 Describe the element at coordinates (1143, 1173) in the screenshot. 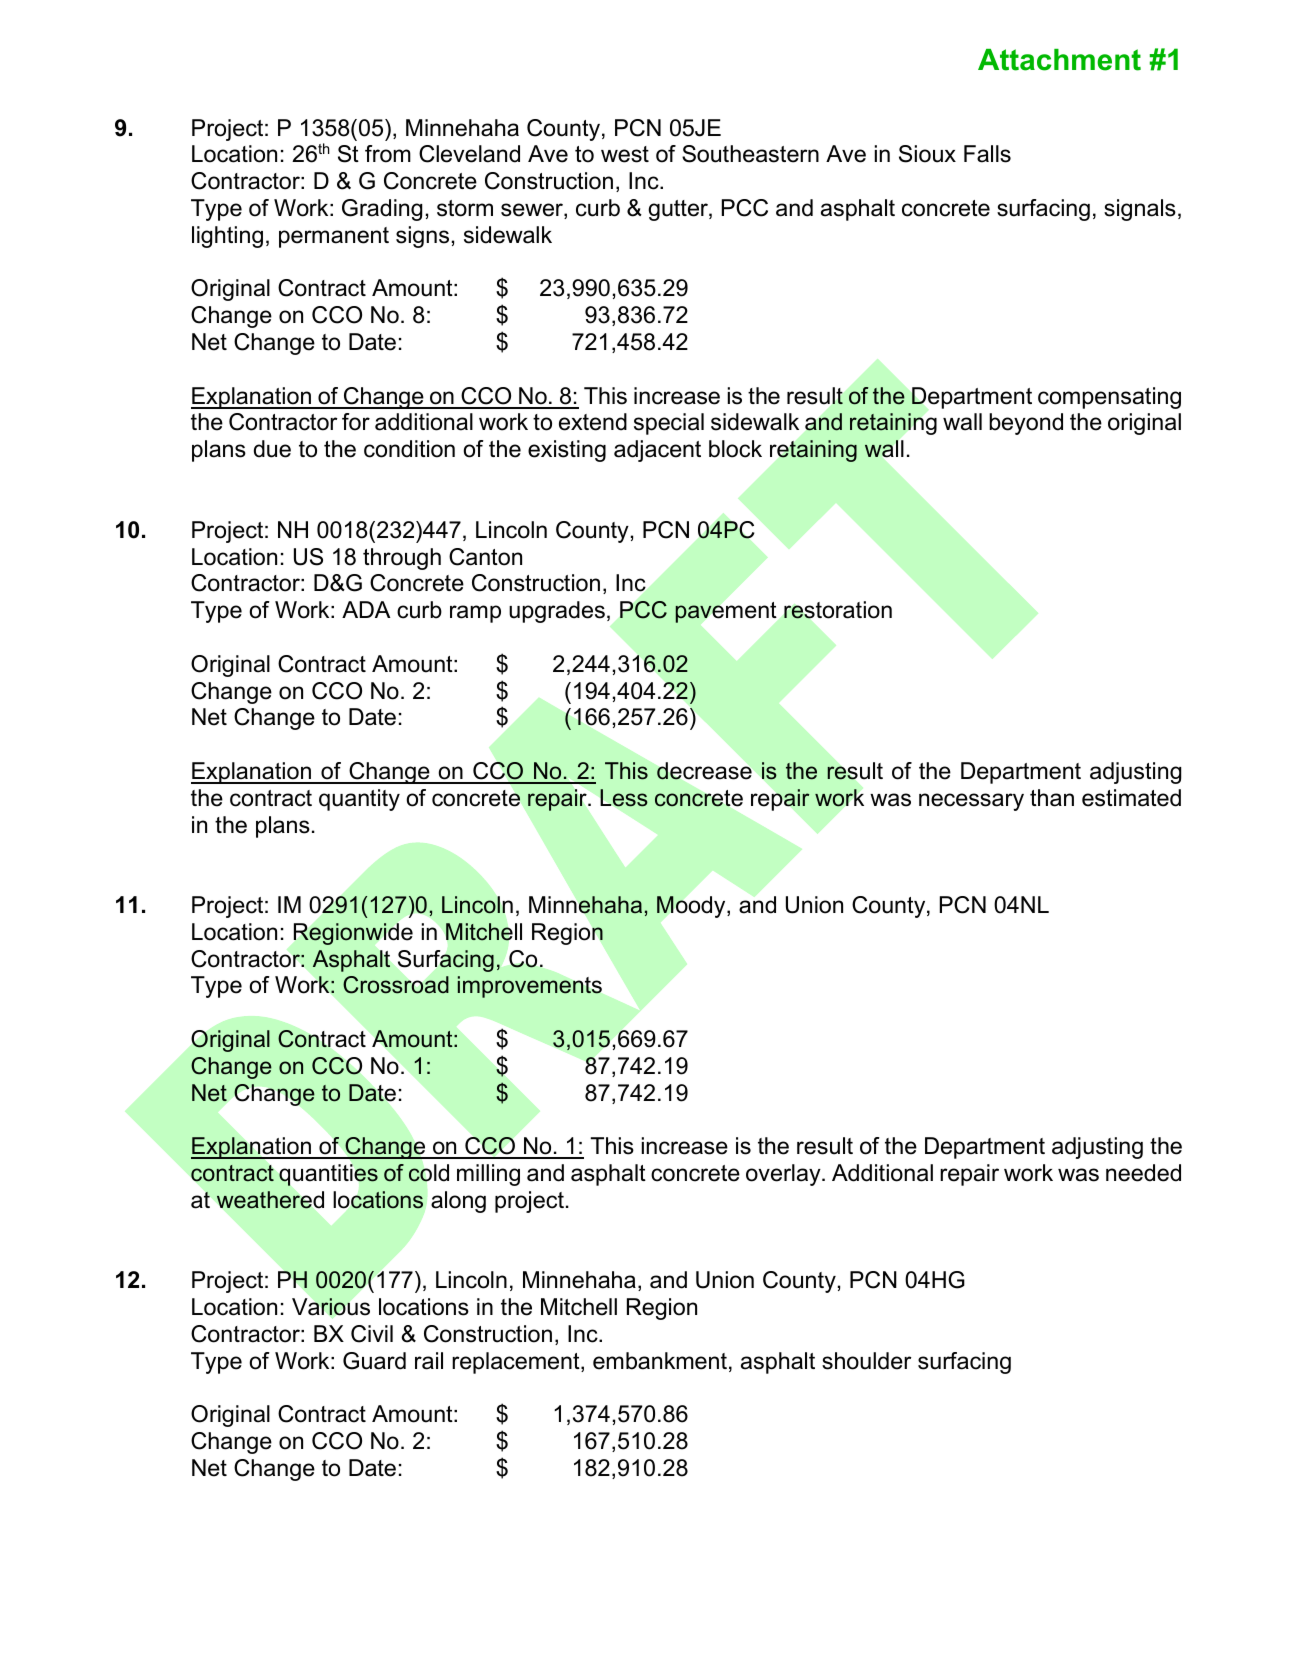

I see `needed` at that location.
